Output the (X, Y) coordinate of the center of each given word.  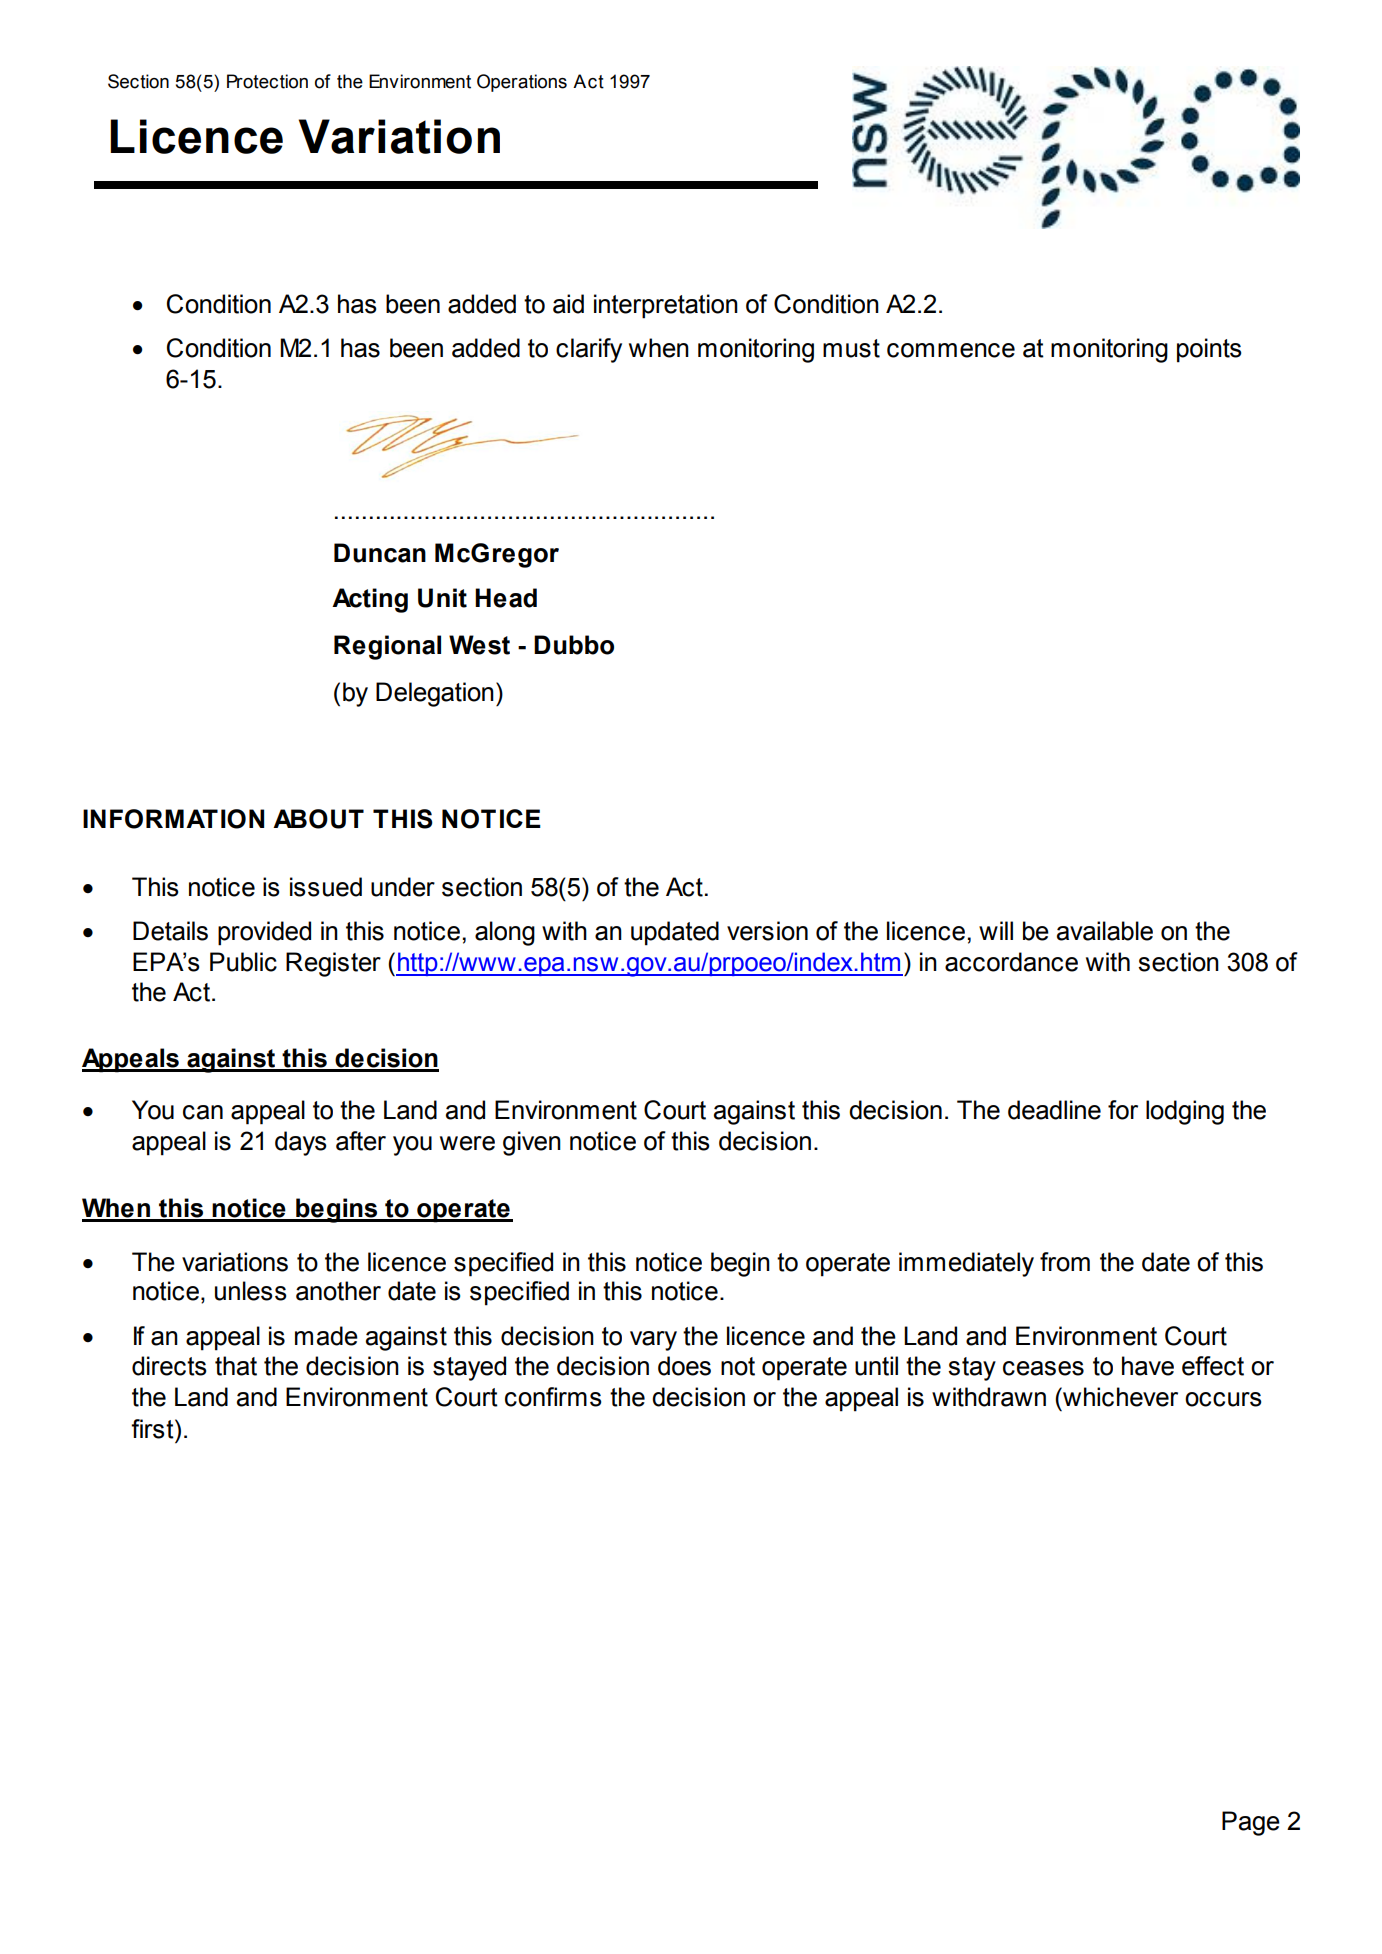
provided (264, 933)
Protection (267, 81)
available (1105, 931)
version (767, 931)
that (236, 1366)
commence (951, 350)
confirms (553, 1397)
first (153, 1429)
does (684, 1366)
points (1209, 350)
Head (506, 598)
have (1148, 1366)
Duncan (380, 553)
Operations (522, 83)
